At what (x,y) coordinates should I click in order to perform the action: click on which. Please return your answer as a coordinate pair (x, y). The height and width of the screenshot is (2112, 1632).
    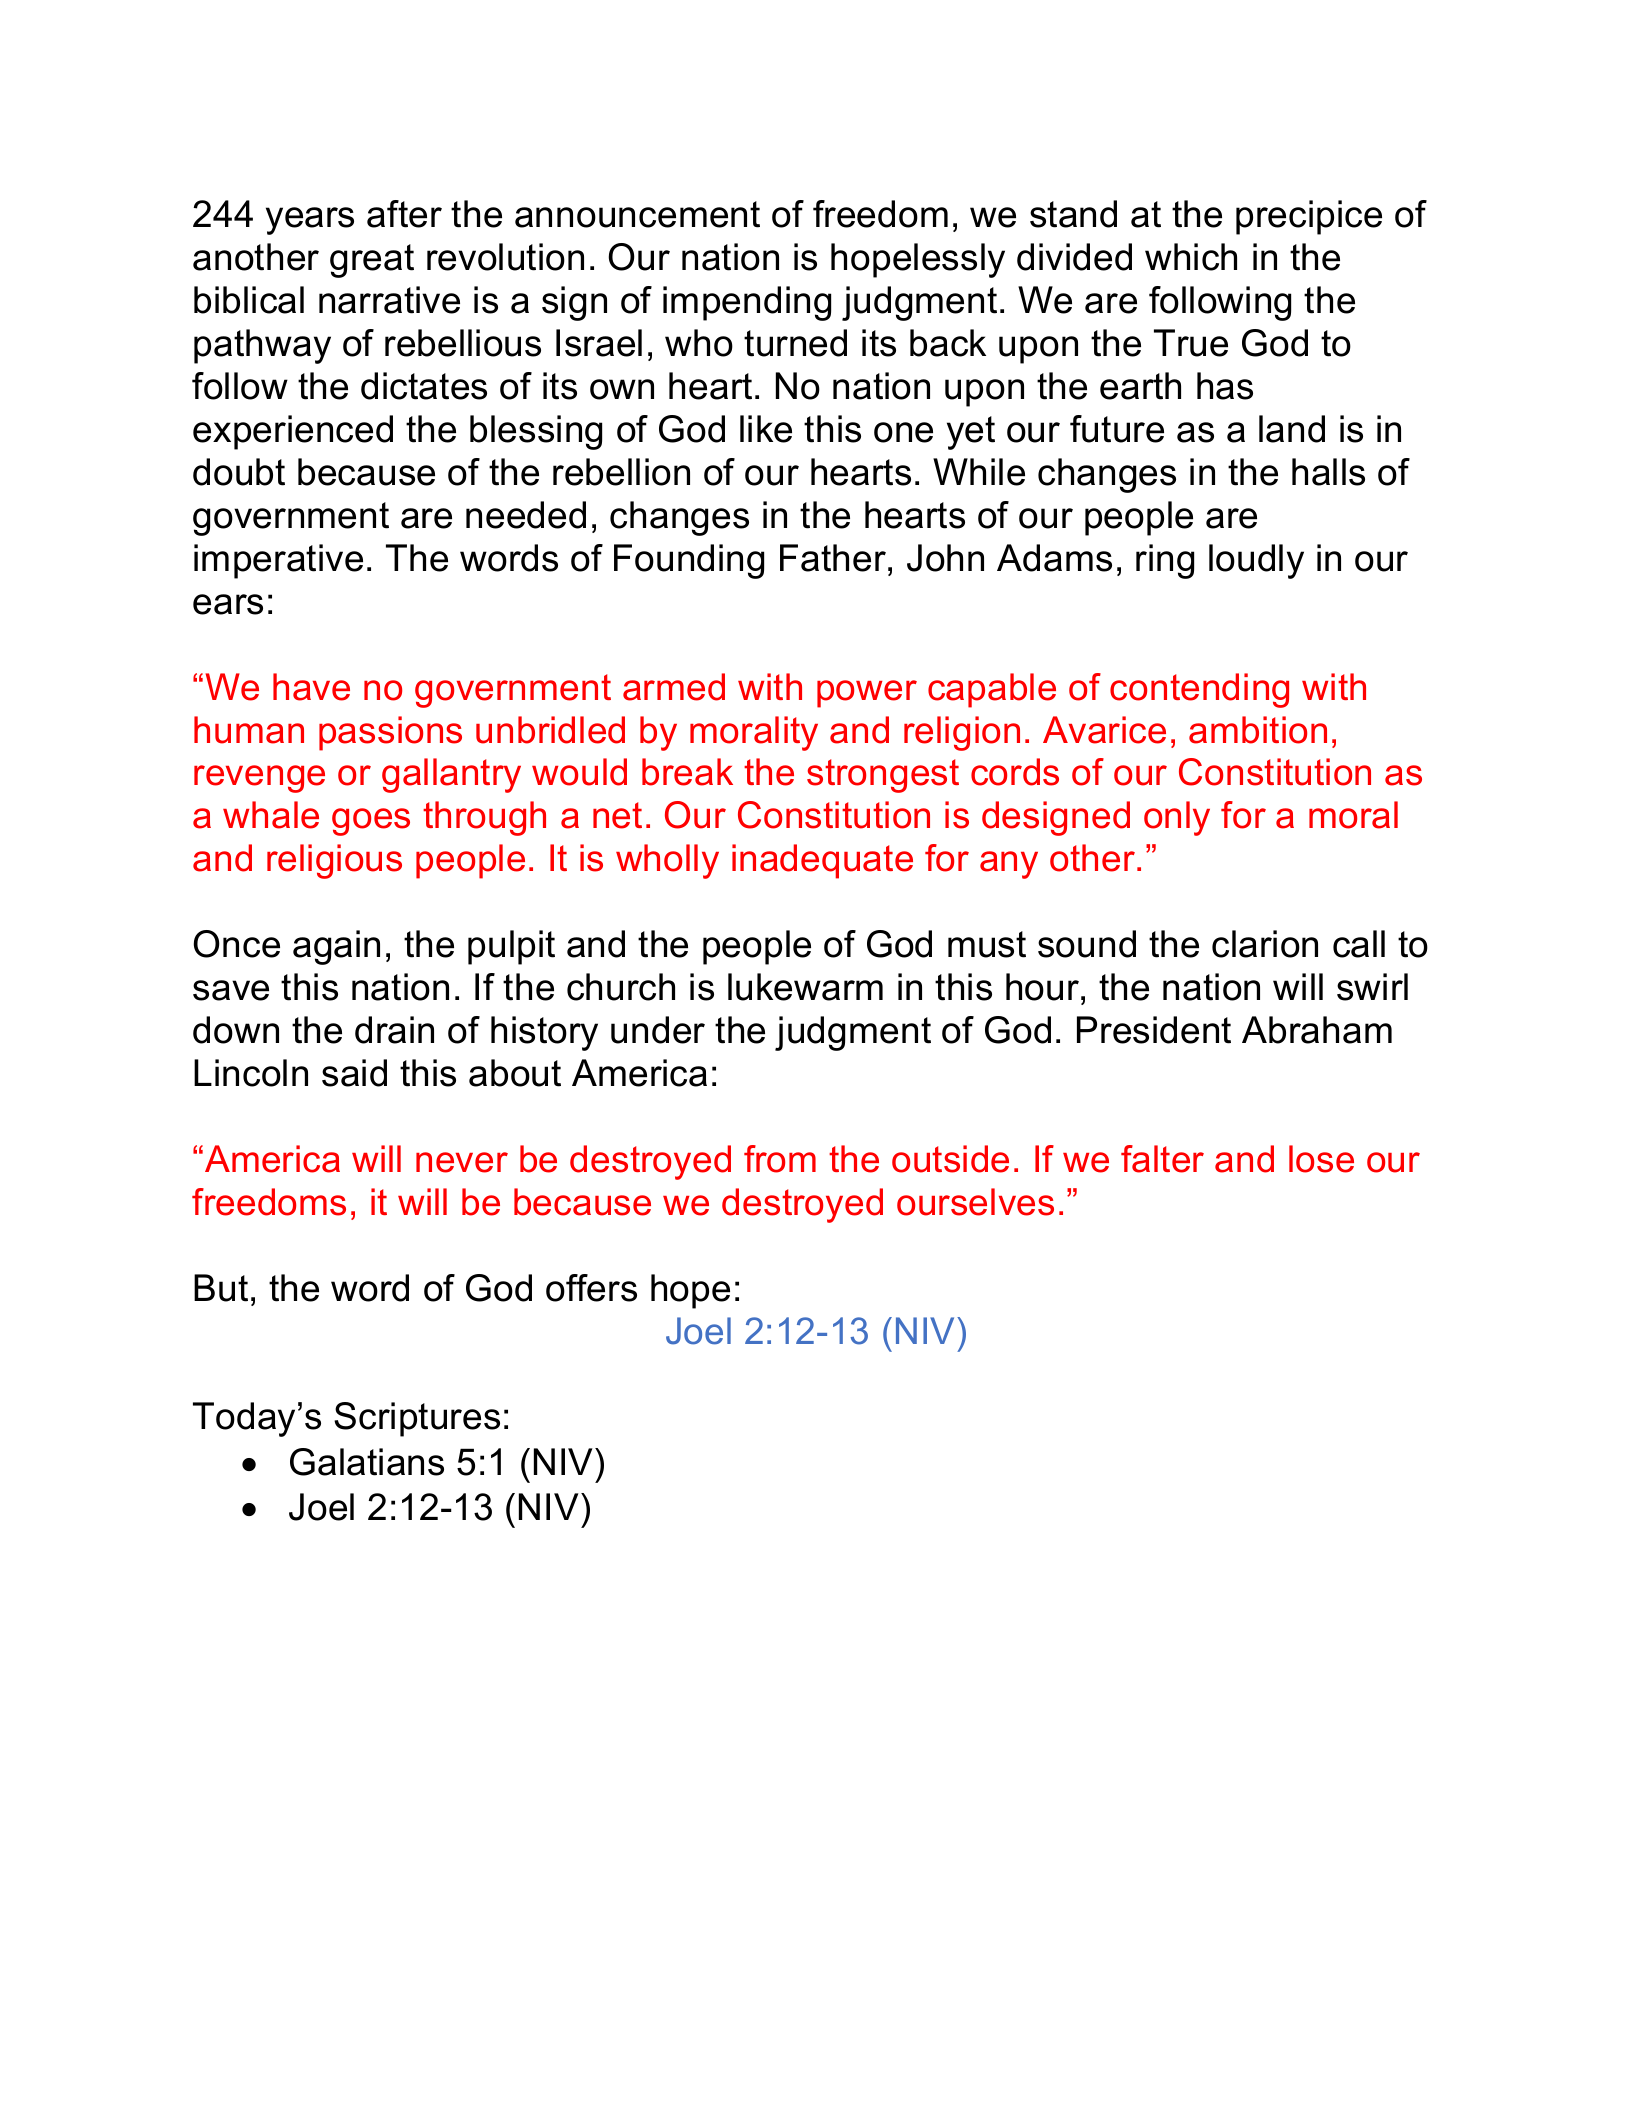
    Looking at the image, I should click on (1191, 257).
